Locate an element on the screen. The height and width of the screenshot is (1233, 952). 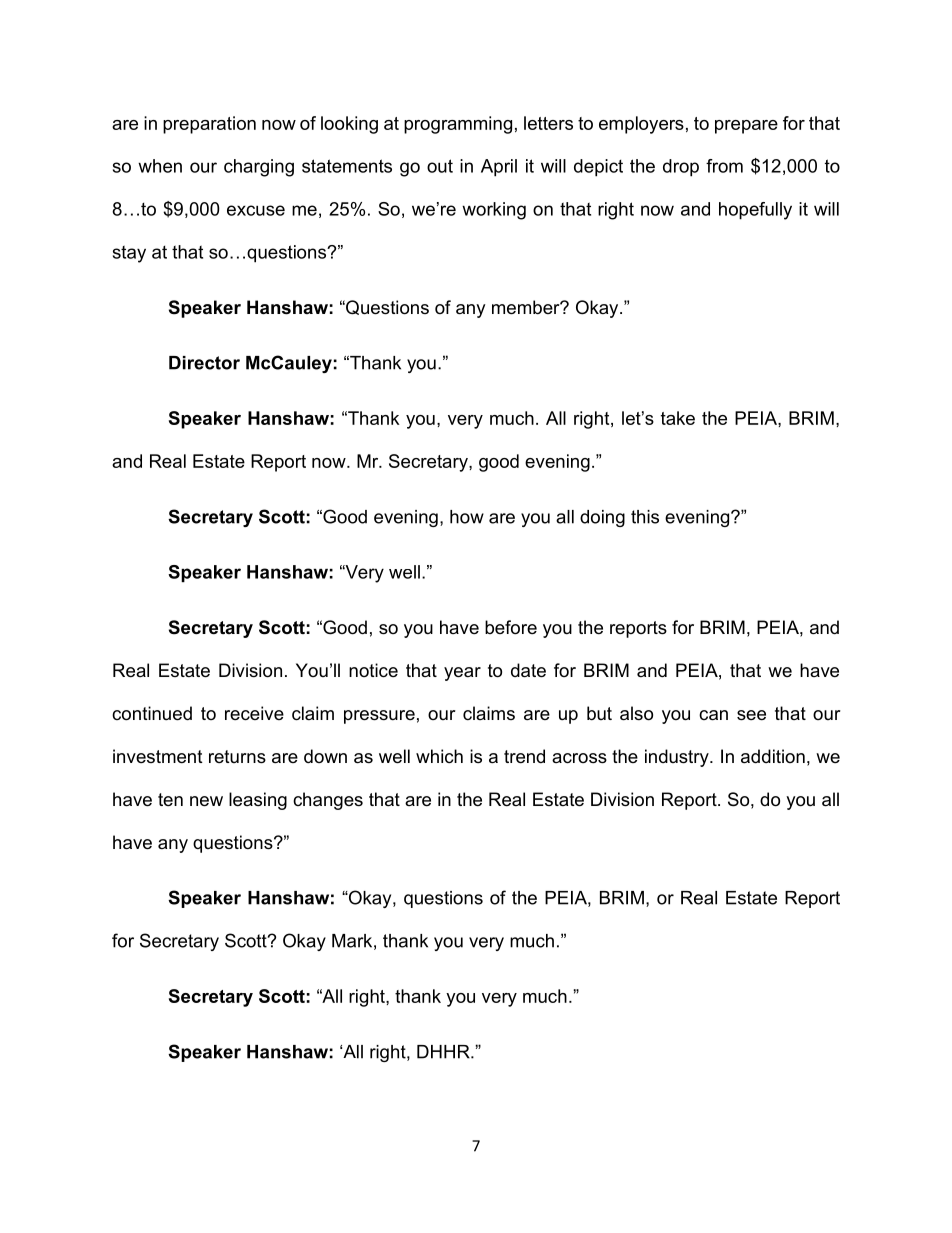
hopefully is located at coordinates (755, 211).
